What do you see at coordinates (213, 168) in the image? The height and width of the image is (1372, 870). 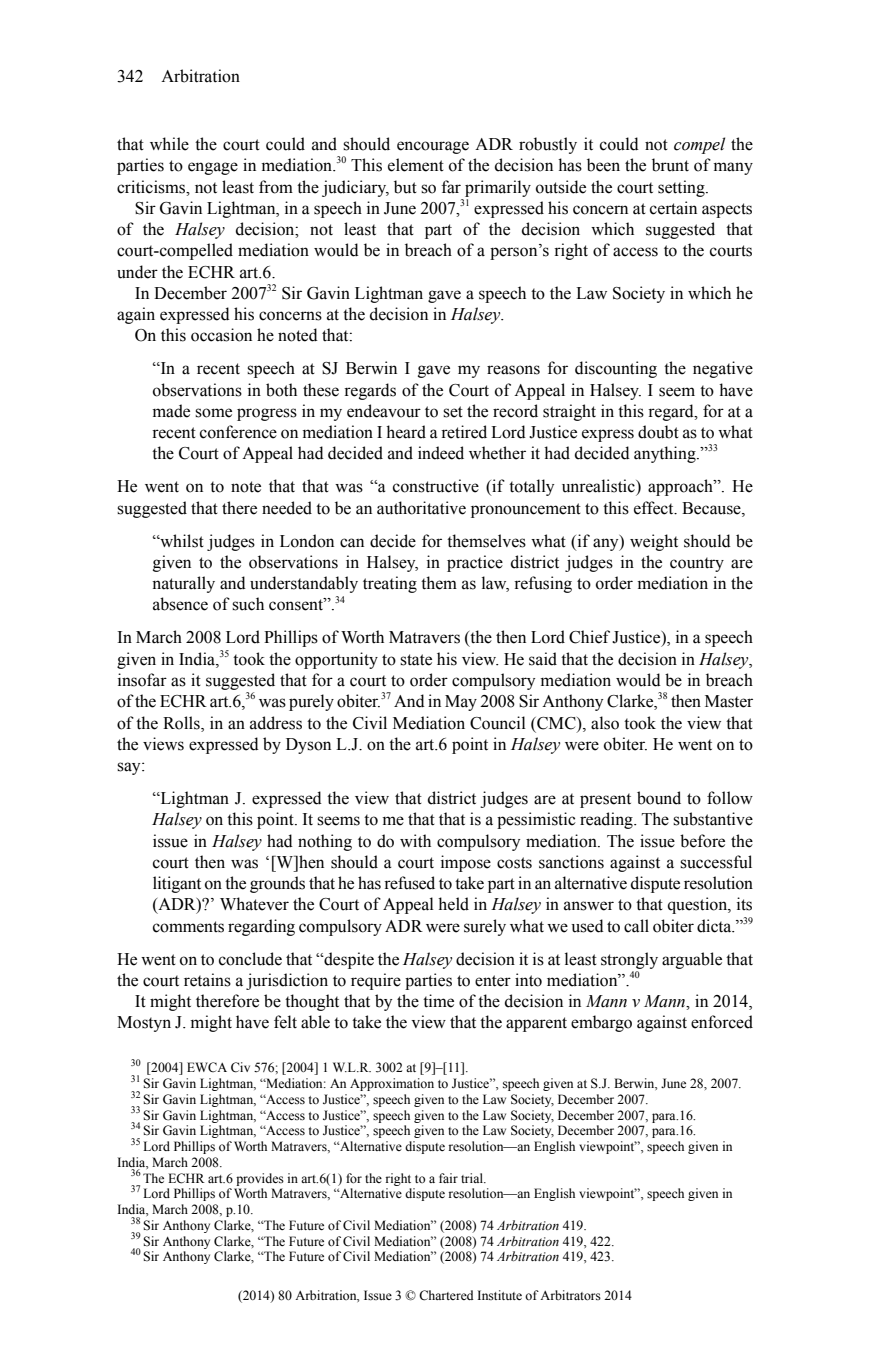 I see `engage` at bounding box center [213, 168].
